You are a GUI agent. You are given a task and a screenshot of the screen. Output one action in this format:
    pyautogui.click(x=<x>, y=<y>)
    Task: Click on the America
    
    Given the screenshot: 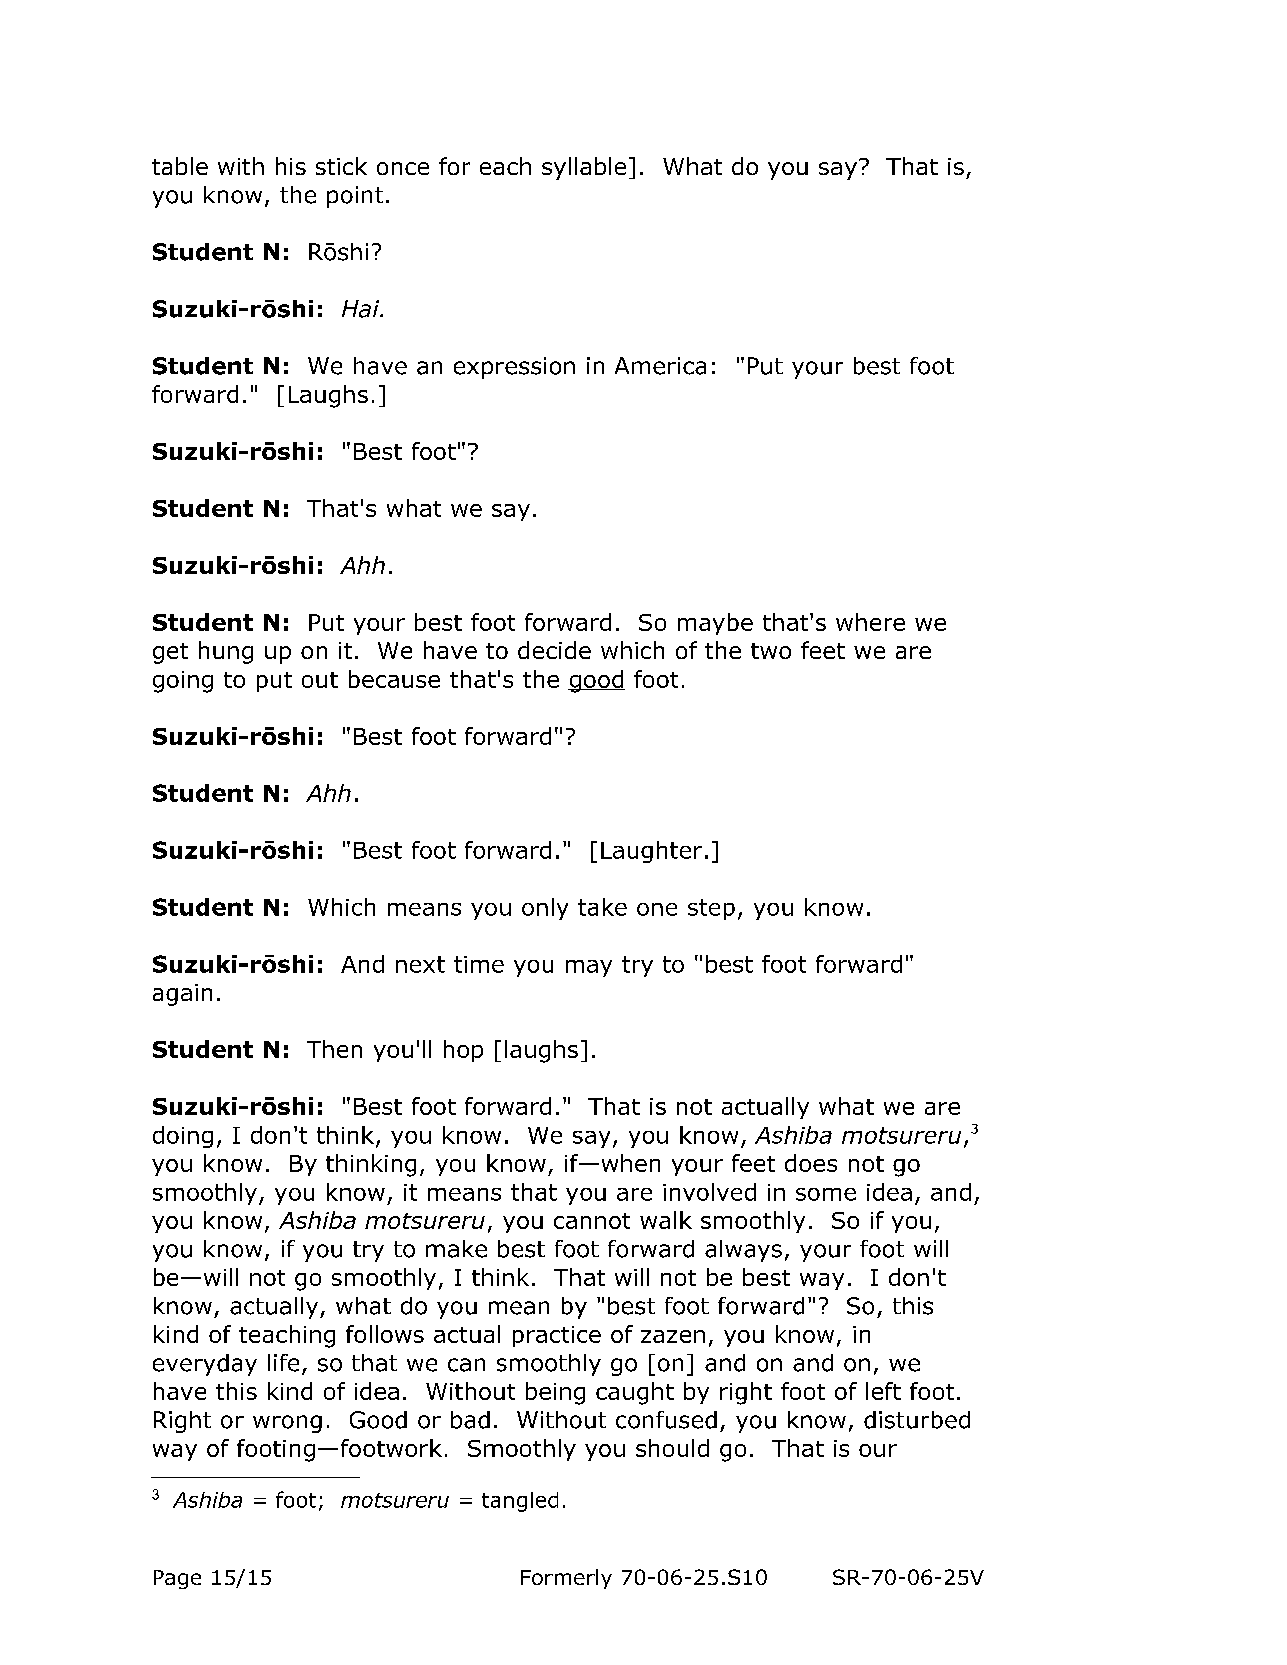 What is the action you would take?
    pyautogui.click(x=660, y=366)
